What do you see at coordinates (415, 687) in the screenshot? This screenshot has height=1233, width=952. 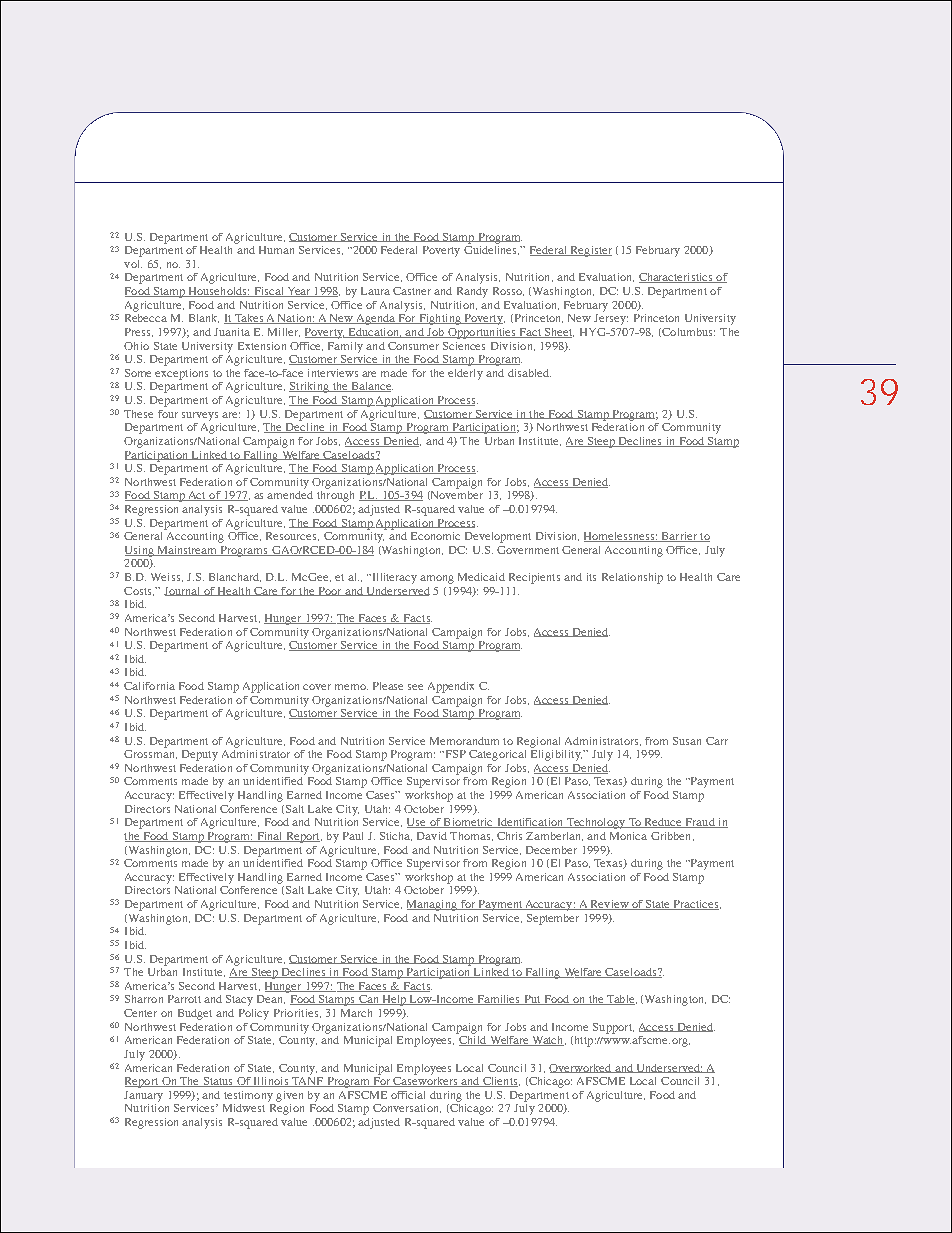 I see `see` at bounding box center [415, 687].
